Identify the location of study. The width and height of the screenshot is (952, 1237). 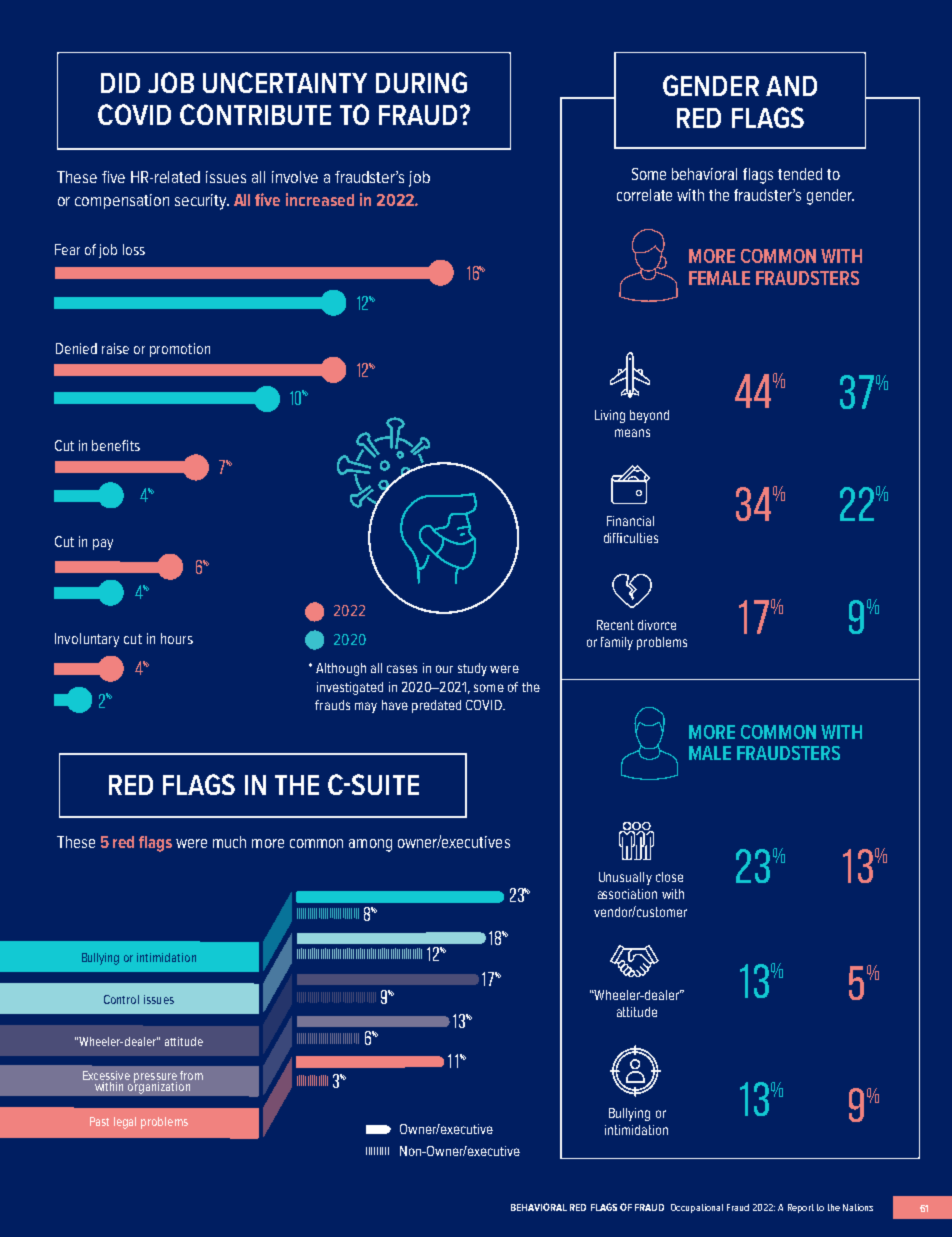
(472, 669).
